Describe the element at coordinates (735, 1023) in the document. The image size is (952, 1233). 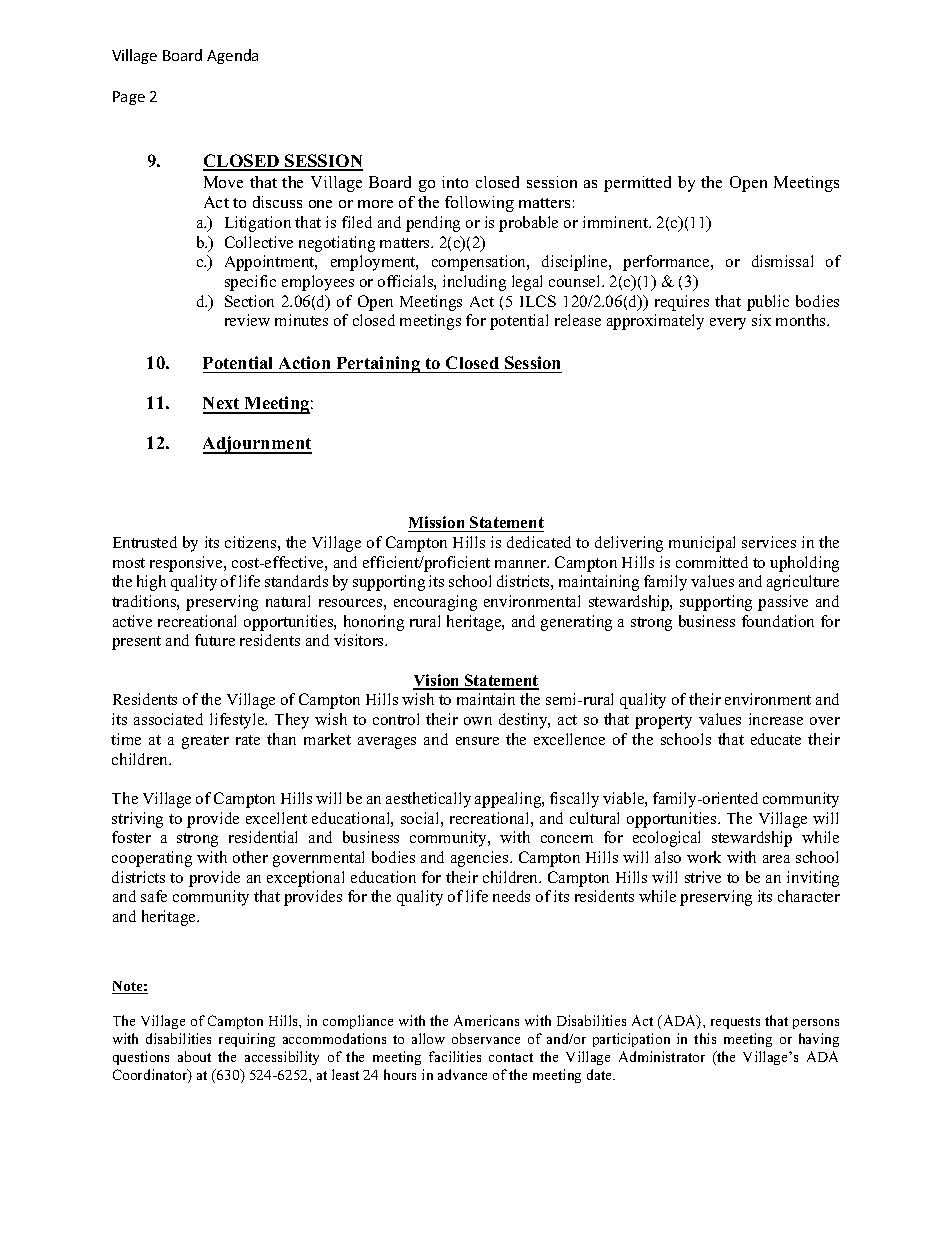
I see `requests` at that location.
